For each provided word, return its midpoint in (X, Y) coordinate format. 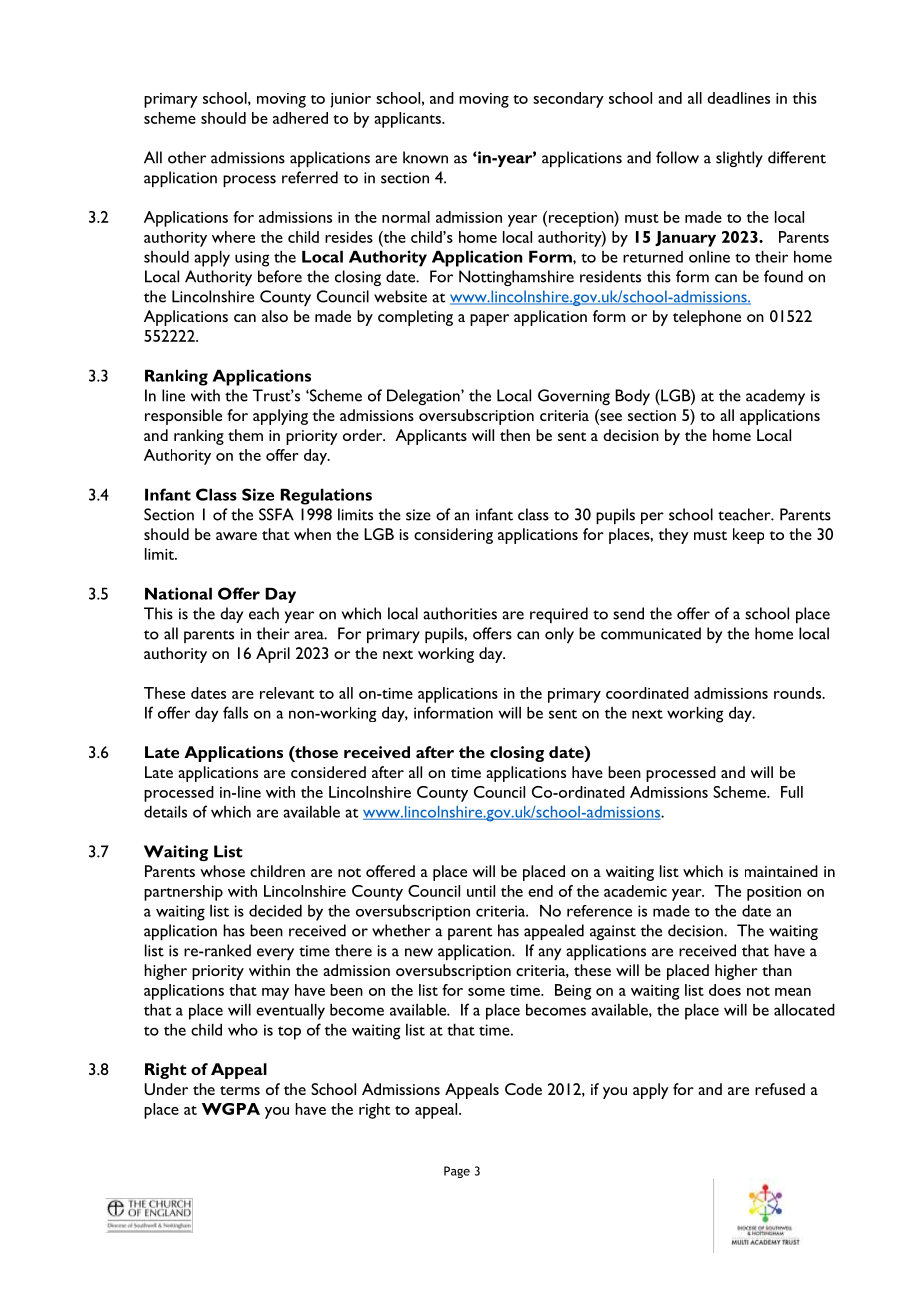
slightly (739, 159)
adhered (300, 118)
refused (780, 1089)
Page (457, 1172)
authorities (460, 613)
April (273, 655)
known (425, 157)
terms (240, 1090)
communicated (651, 633)
